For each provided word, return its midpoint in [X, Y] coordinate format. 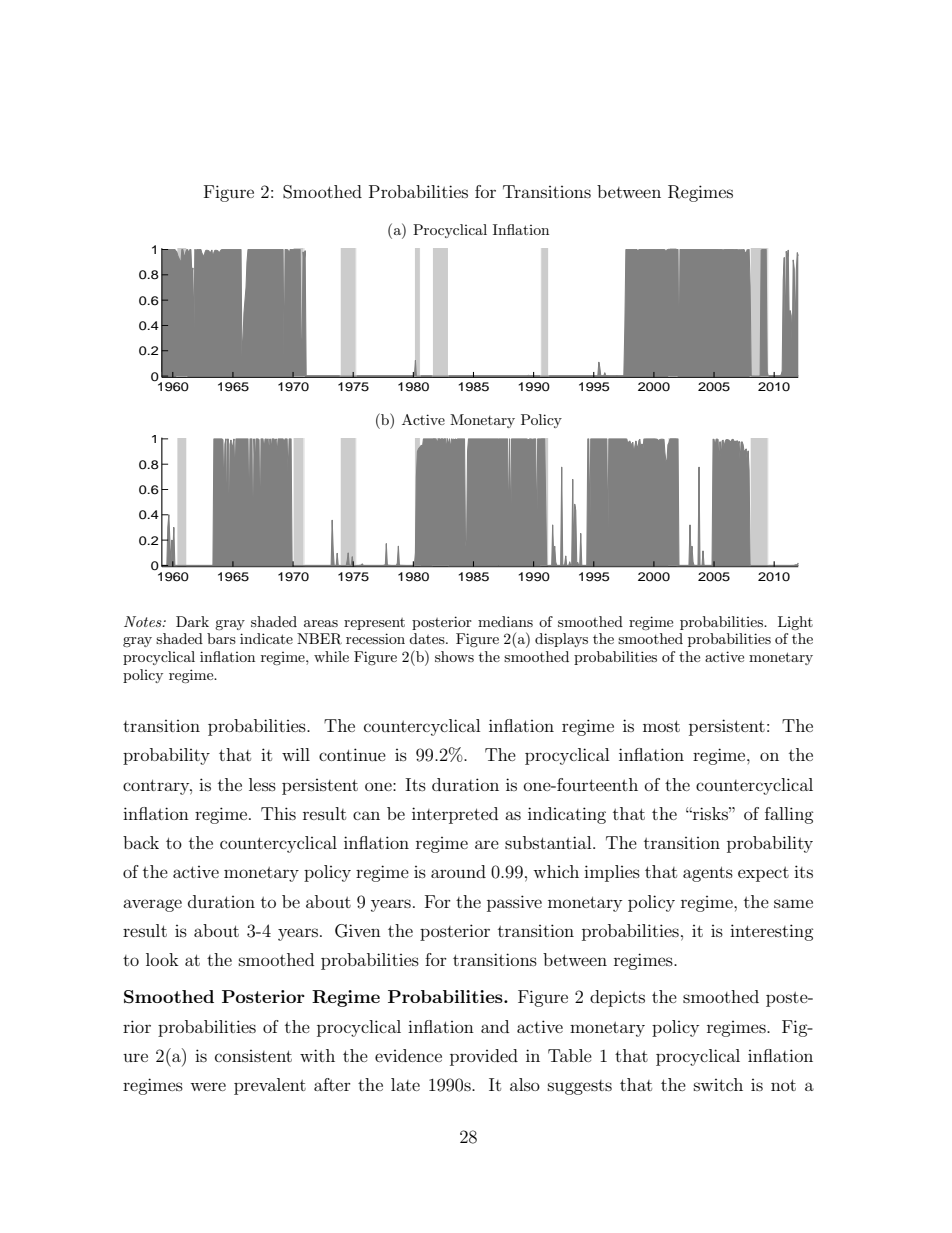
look [162, 959]
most [661, 726]
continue [352, 754]
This [278, 813]
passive [514, 903]
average [152, 905]
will [296, 754]
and [495, 1026]
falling [789, 815]
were [208, 1086]
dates [428, 638]
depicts [617, 998]
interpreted [455, 815]
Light [795, 623]
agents [708, 874]
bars [221, 638]
